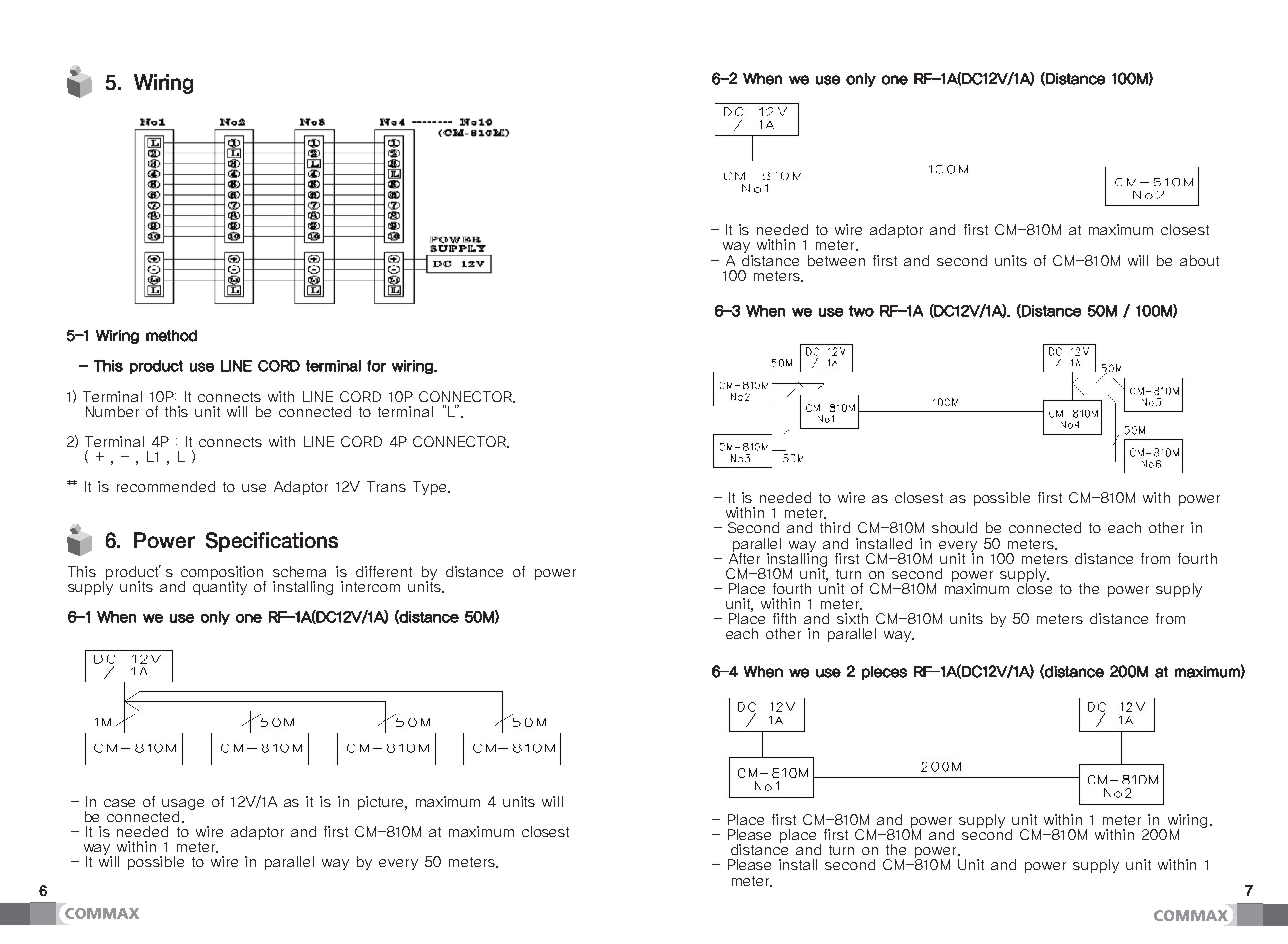  Describe the element at coordinates (112, 411) in the screenshot. I see `Number` at that location.
